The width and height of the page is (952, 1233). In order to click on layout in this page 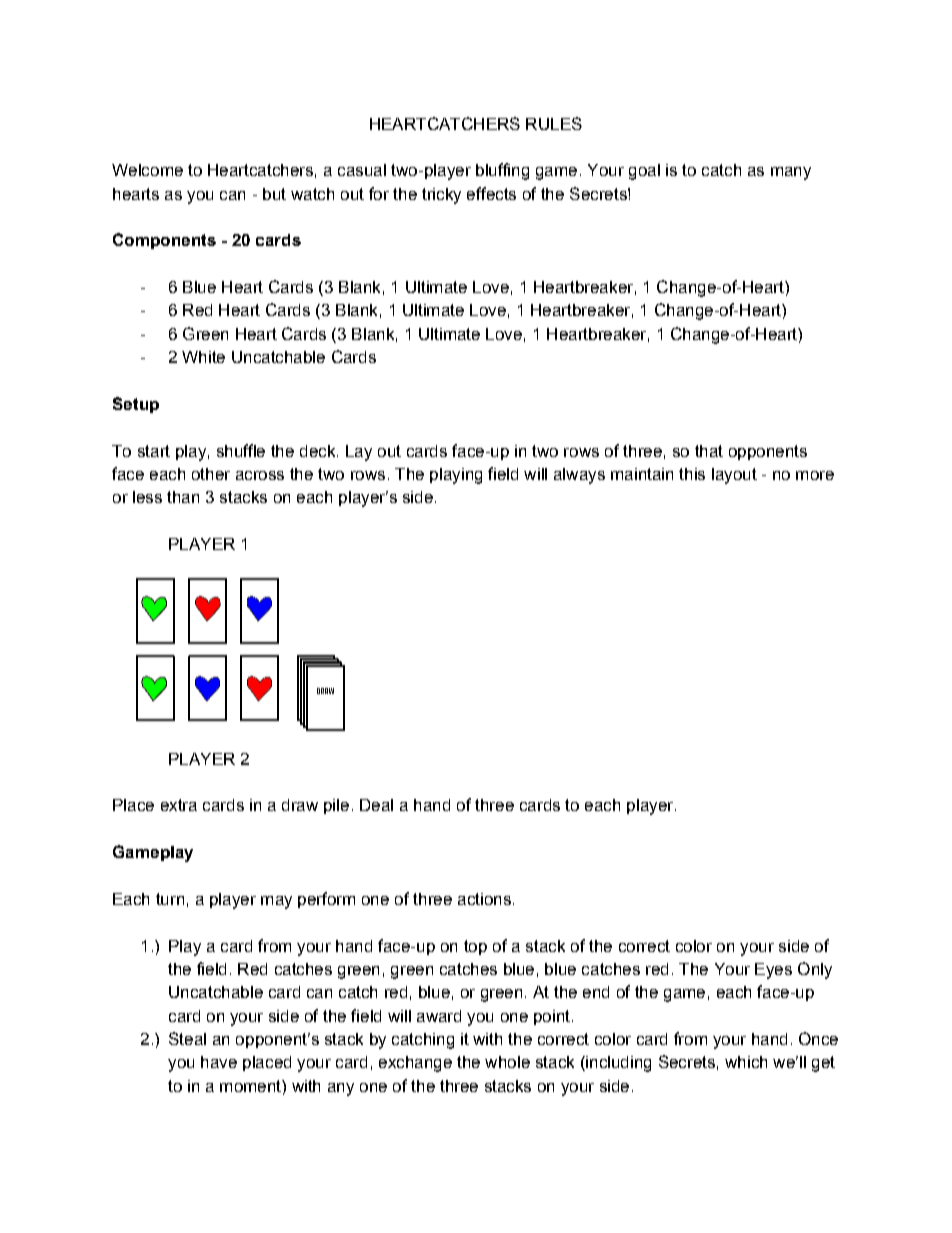, I will do `click(734, 476)`.
